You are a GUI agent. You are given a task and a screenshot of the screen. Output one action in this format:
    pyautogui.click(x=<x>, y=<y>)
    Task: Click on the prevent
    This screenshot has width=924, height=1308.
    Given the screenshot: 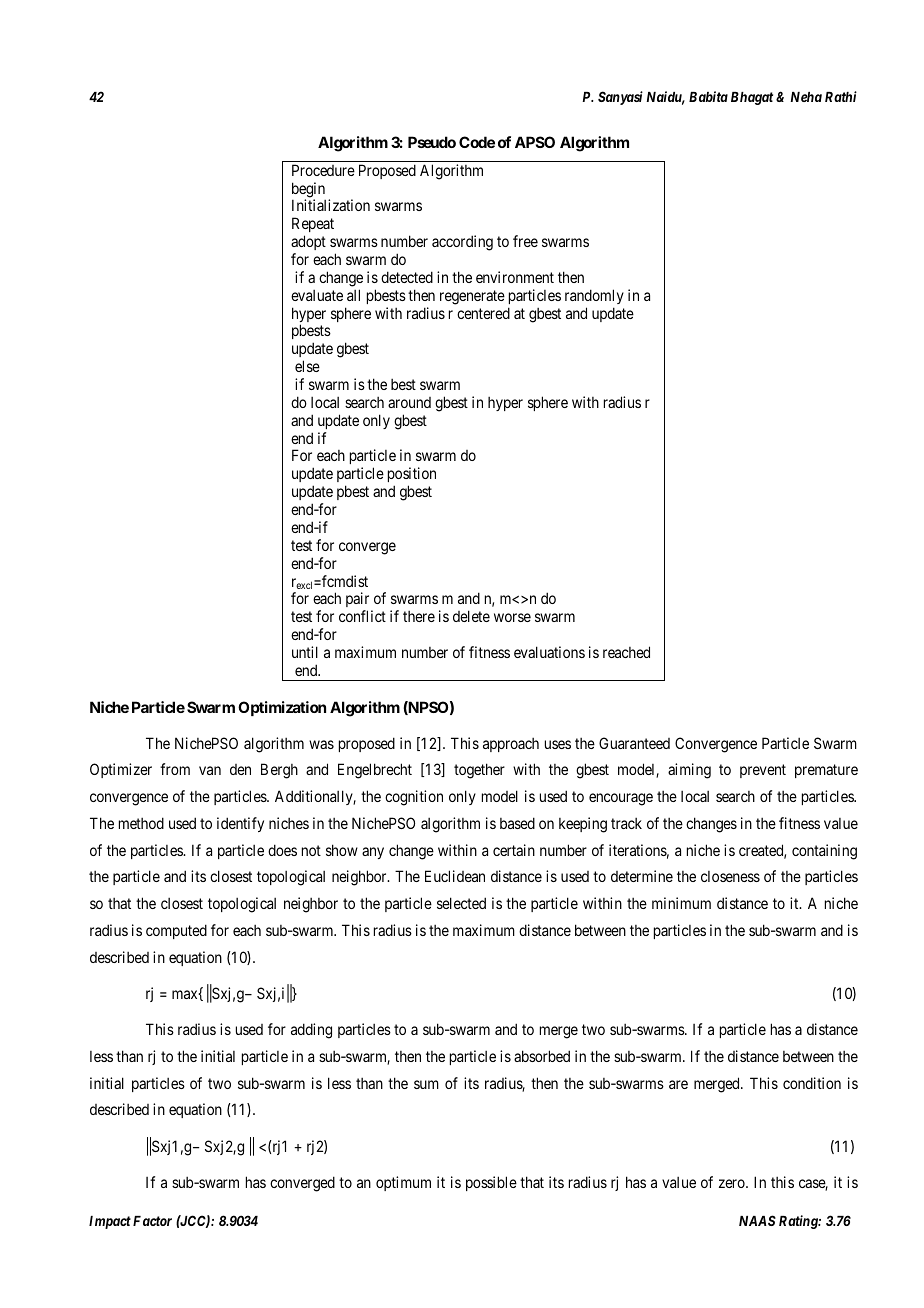 What is the action you would take?
    pyautogui.click(x=763, y=771)
